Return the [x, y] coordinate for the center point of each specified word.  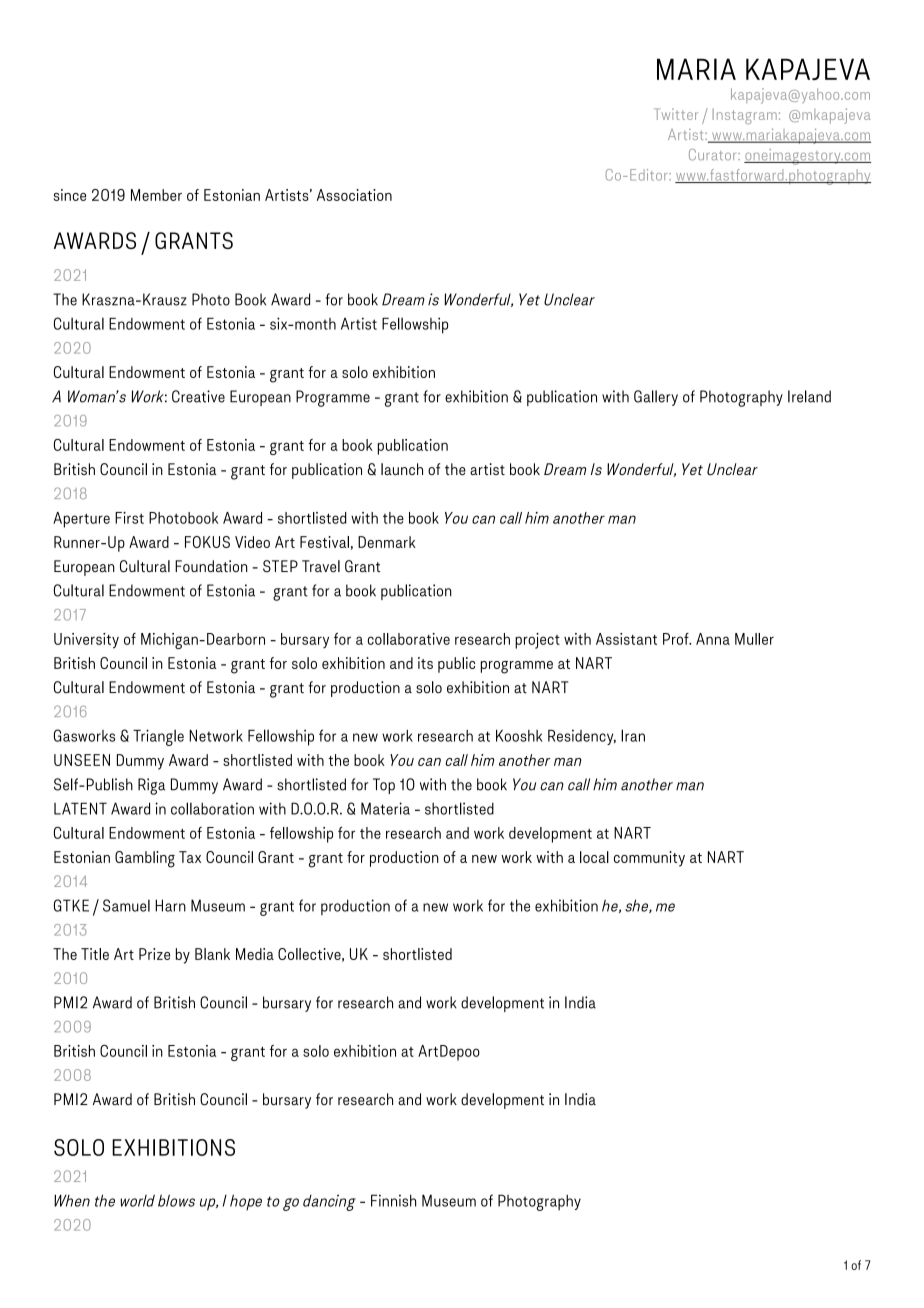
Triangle [158, 737]
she [637, 906]
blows [176, 1200]
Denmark [387, 542]
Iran [633, 735]
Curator [714, 155]
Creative [198, 396]
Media [255, 954]
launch [402, 469]
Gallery [656, 398]
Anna [713, 639]
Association [354, 195]
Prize [154, 954]
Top [384, 786]
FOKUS [207, 542]
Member [156, 195]
